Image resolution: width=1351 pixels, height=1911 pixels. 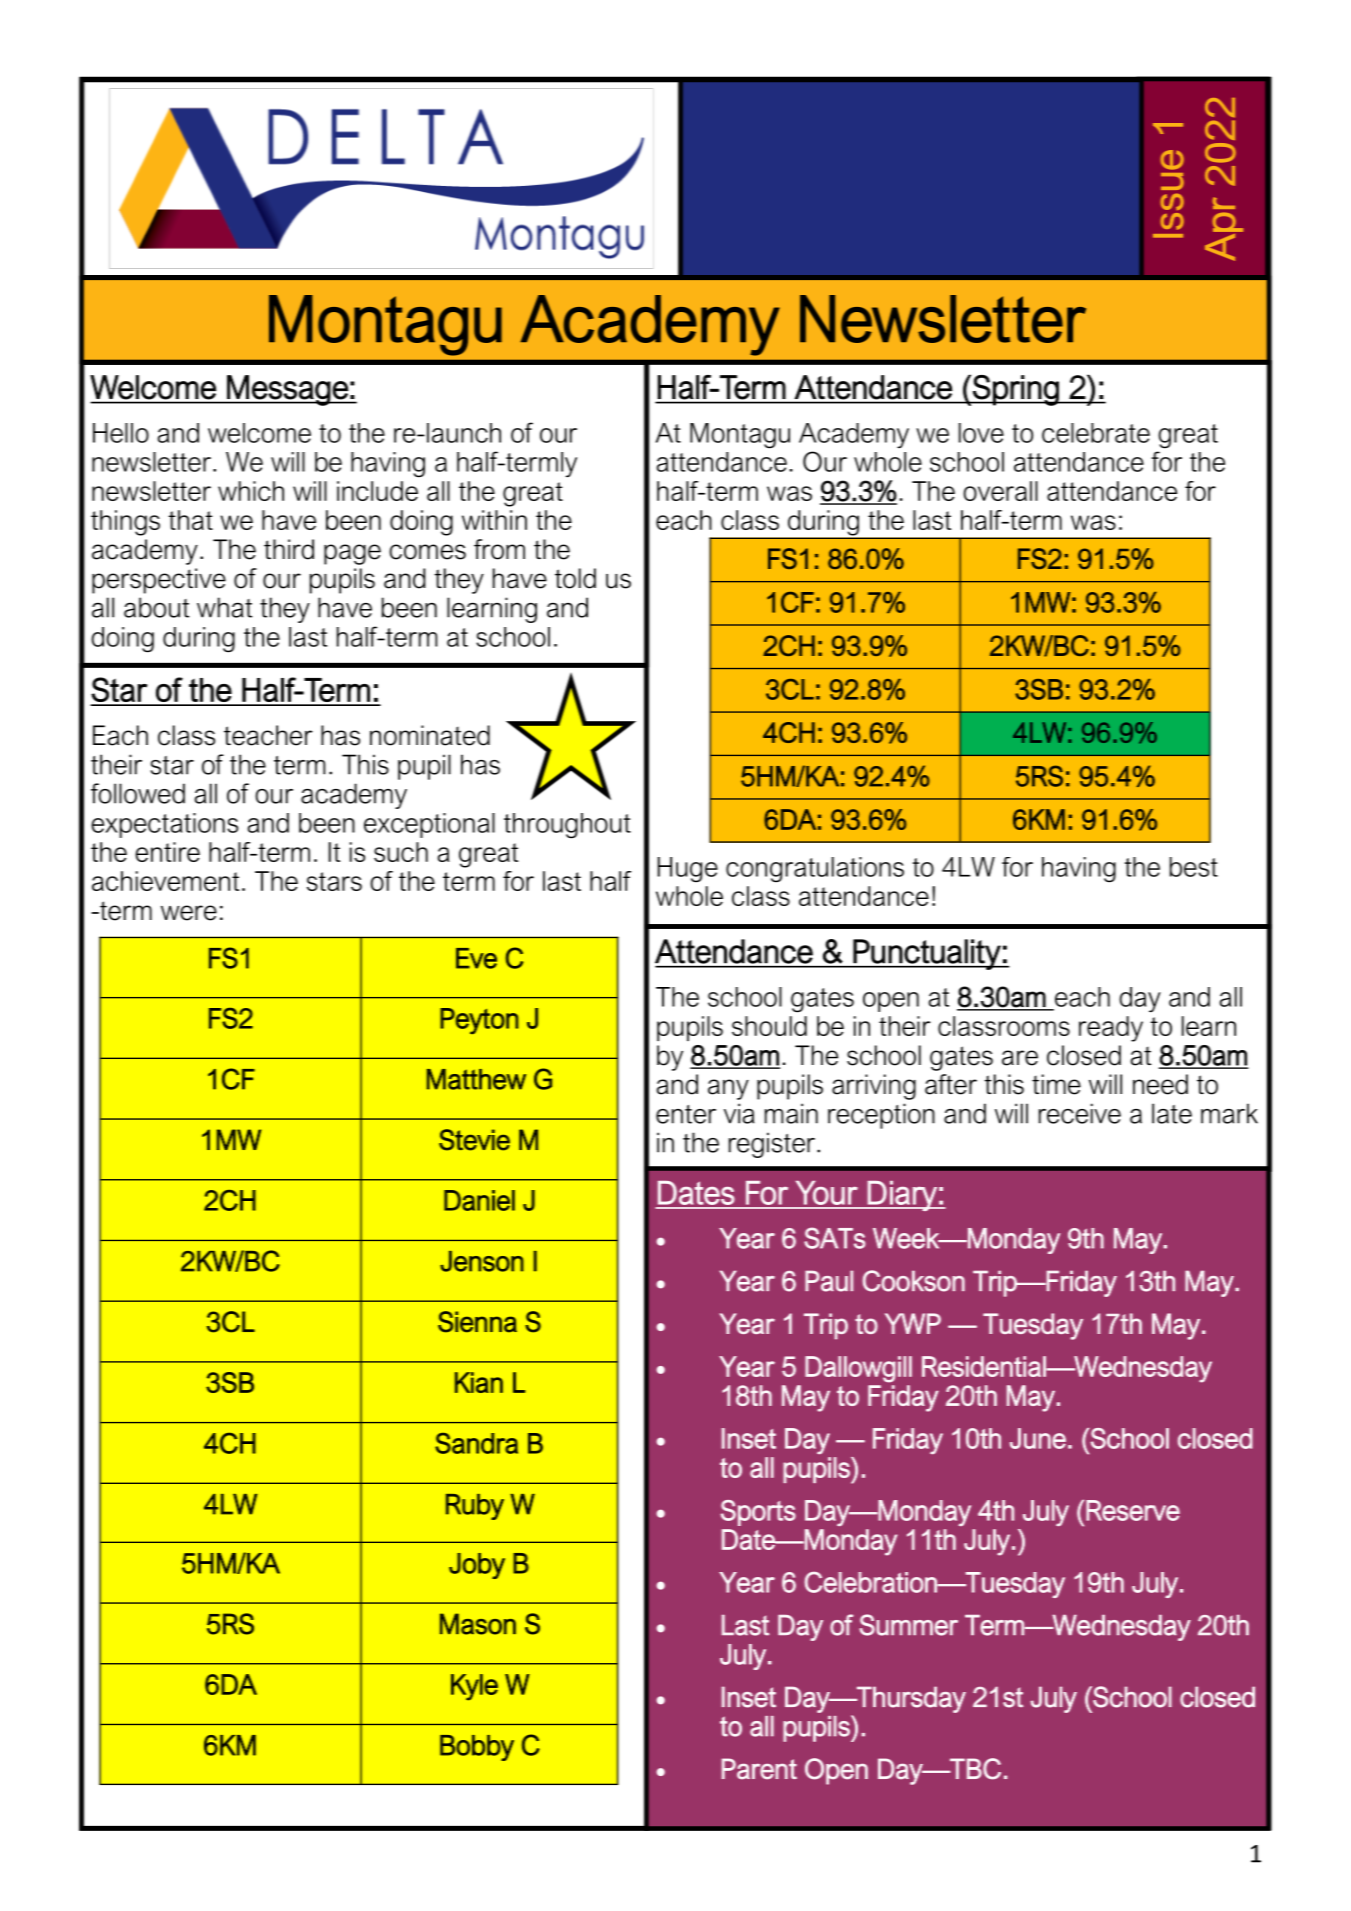 I want to click on time, so click(x=1056, y=1084).
